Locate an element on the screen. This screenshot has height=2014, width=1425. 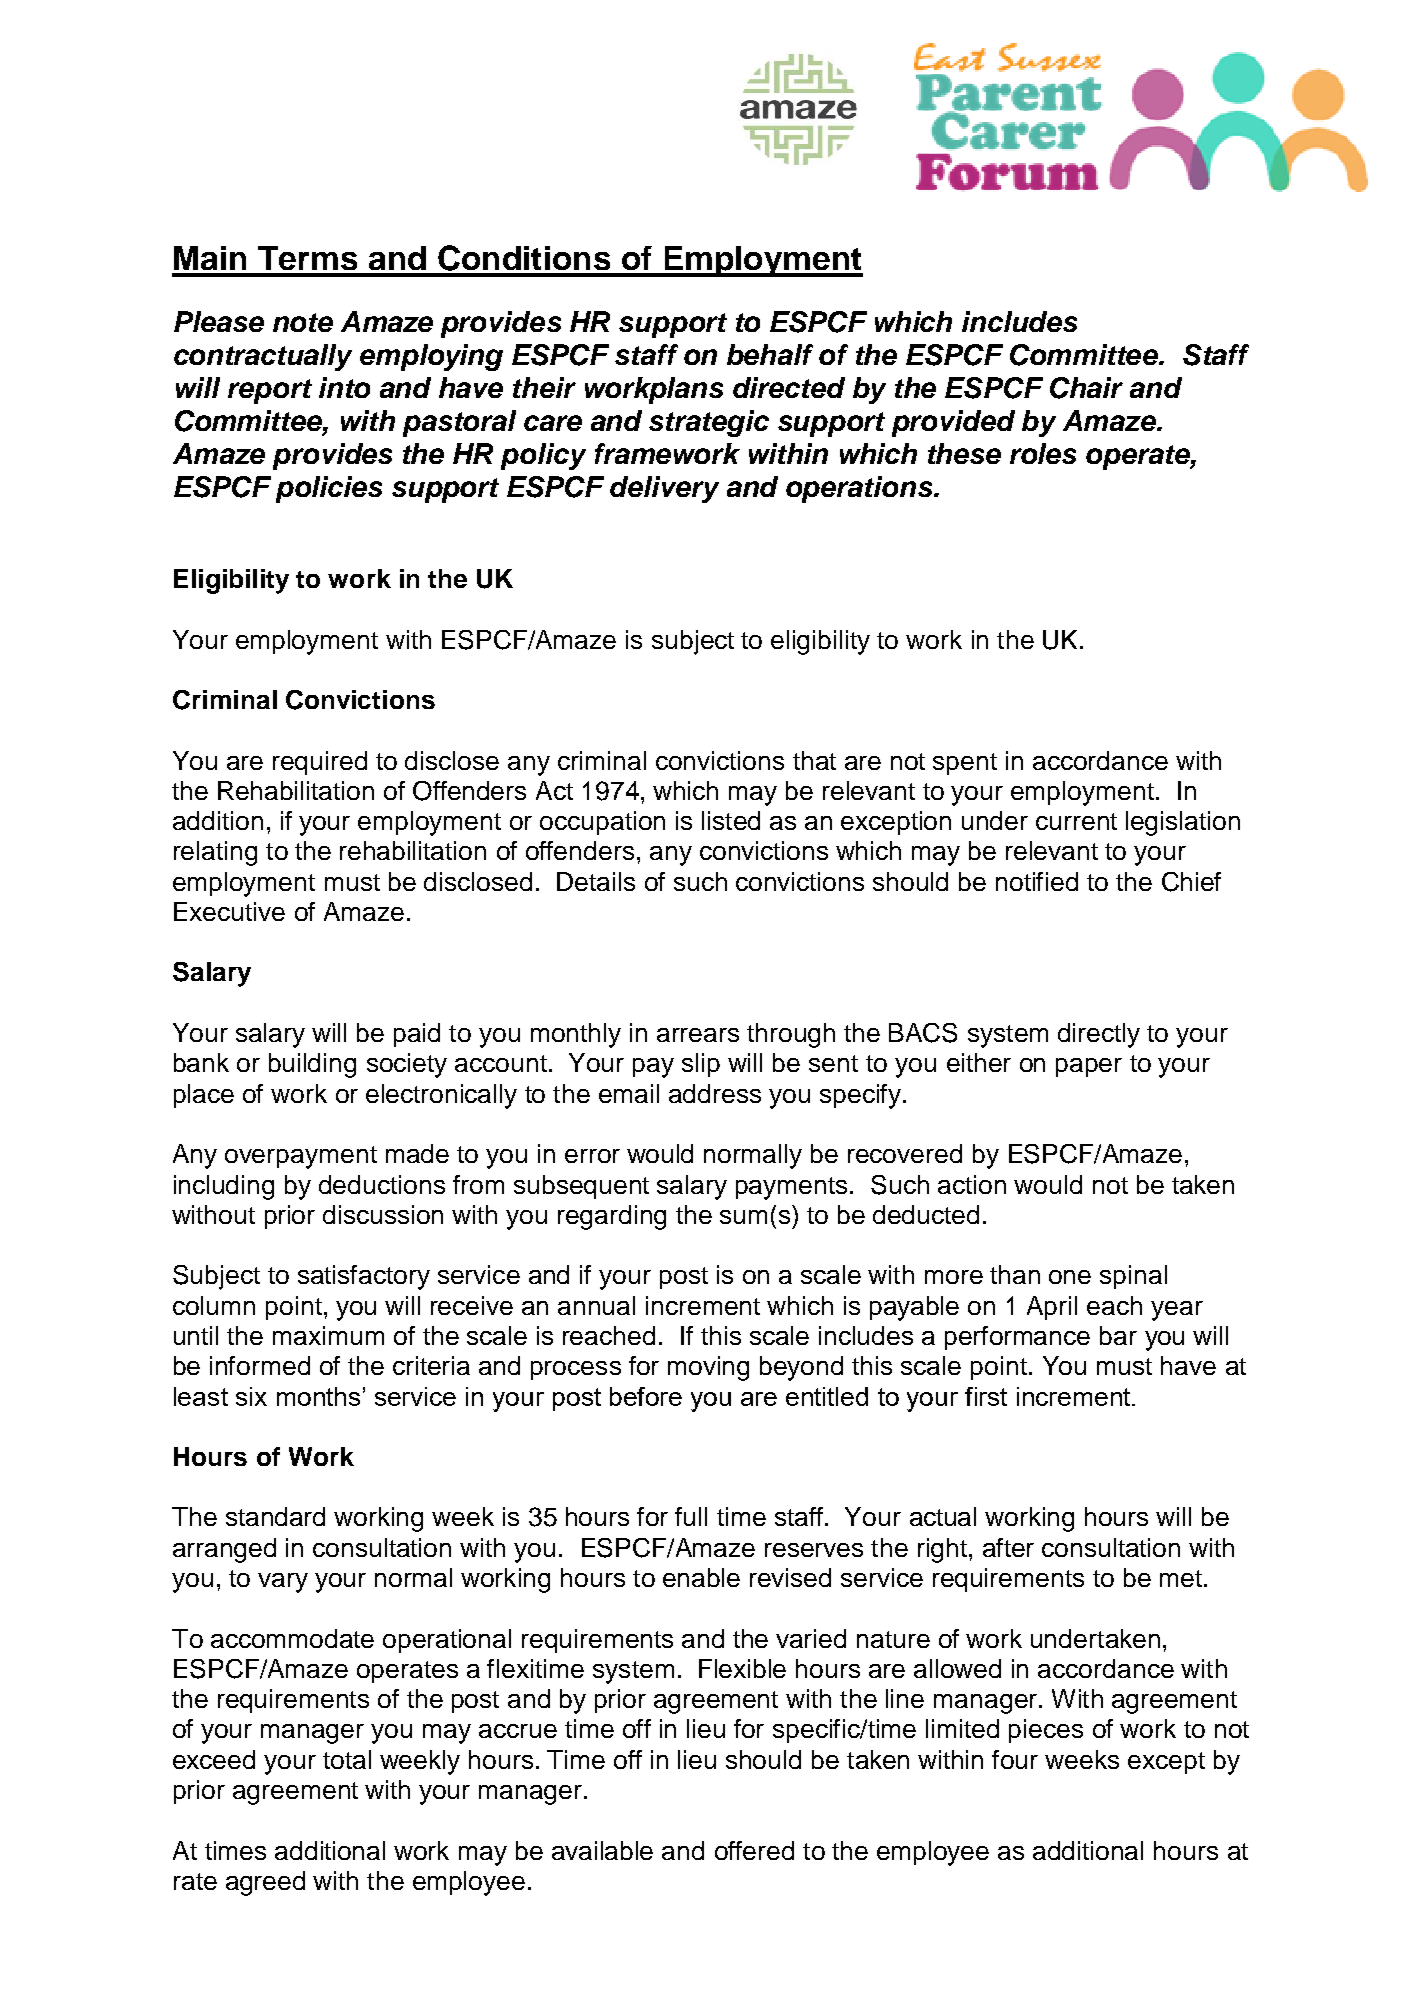
behalf is located at coordinates (770, 354).
